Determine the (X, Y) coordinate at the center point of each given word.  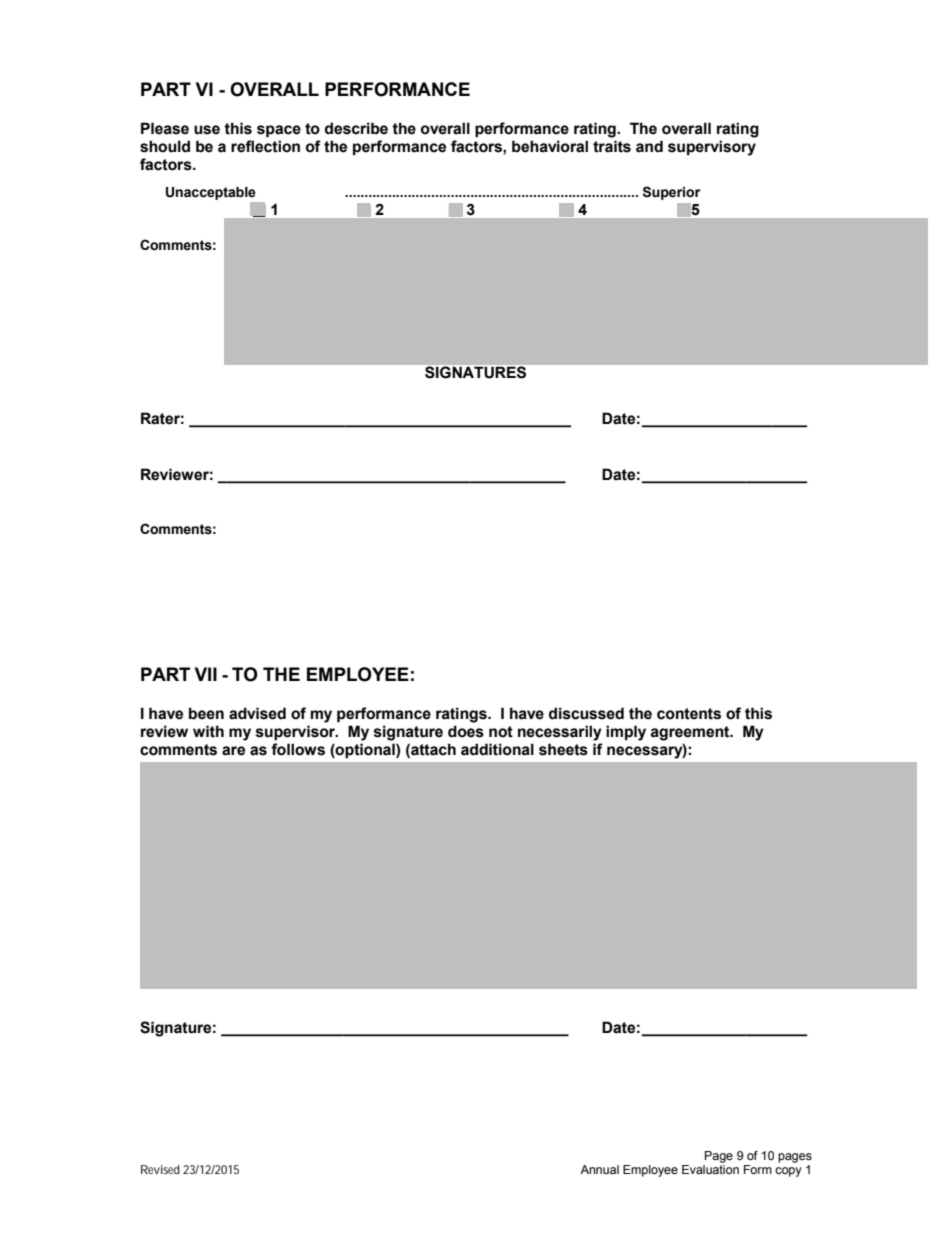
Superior (671, 193)
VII (206, 674)
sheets (563, 749)
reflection (265, 146)
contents (689, 714)
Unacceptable (211, 193)
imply (626, 733)
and (649, 146)
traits (612, 146)
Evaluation (710, 1169)
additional (497, 749)
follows (298, 749)
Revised (160, 1169)
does (466, 731)
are (233, 751)
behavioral (550, 146)
